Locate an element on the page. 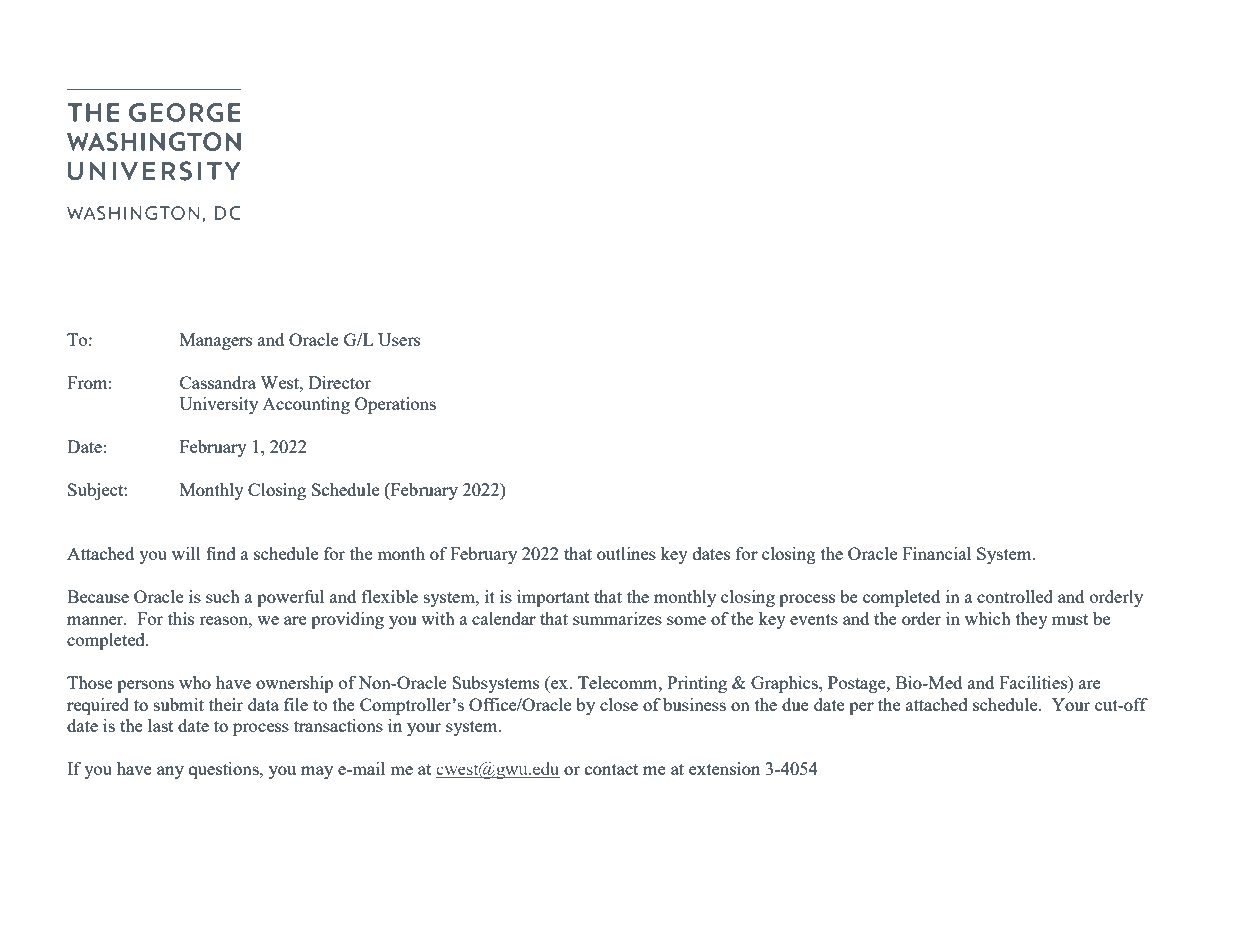 This document has width=1233, height=952. Managers is located at coordinates (216, 341).
